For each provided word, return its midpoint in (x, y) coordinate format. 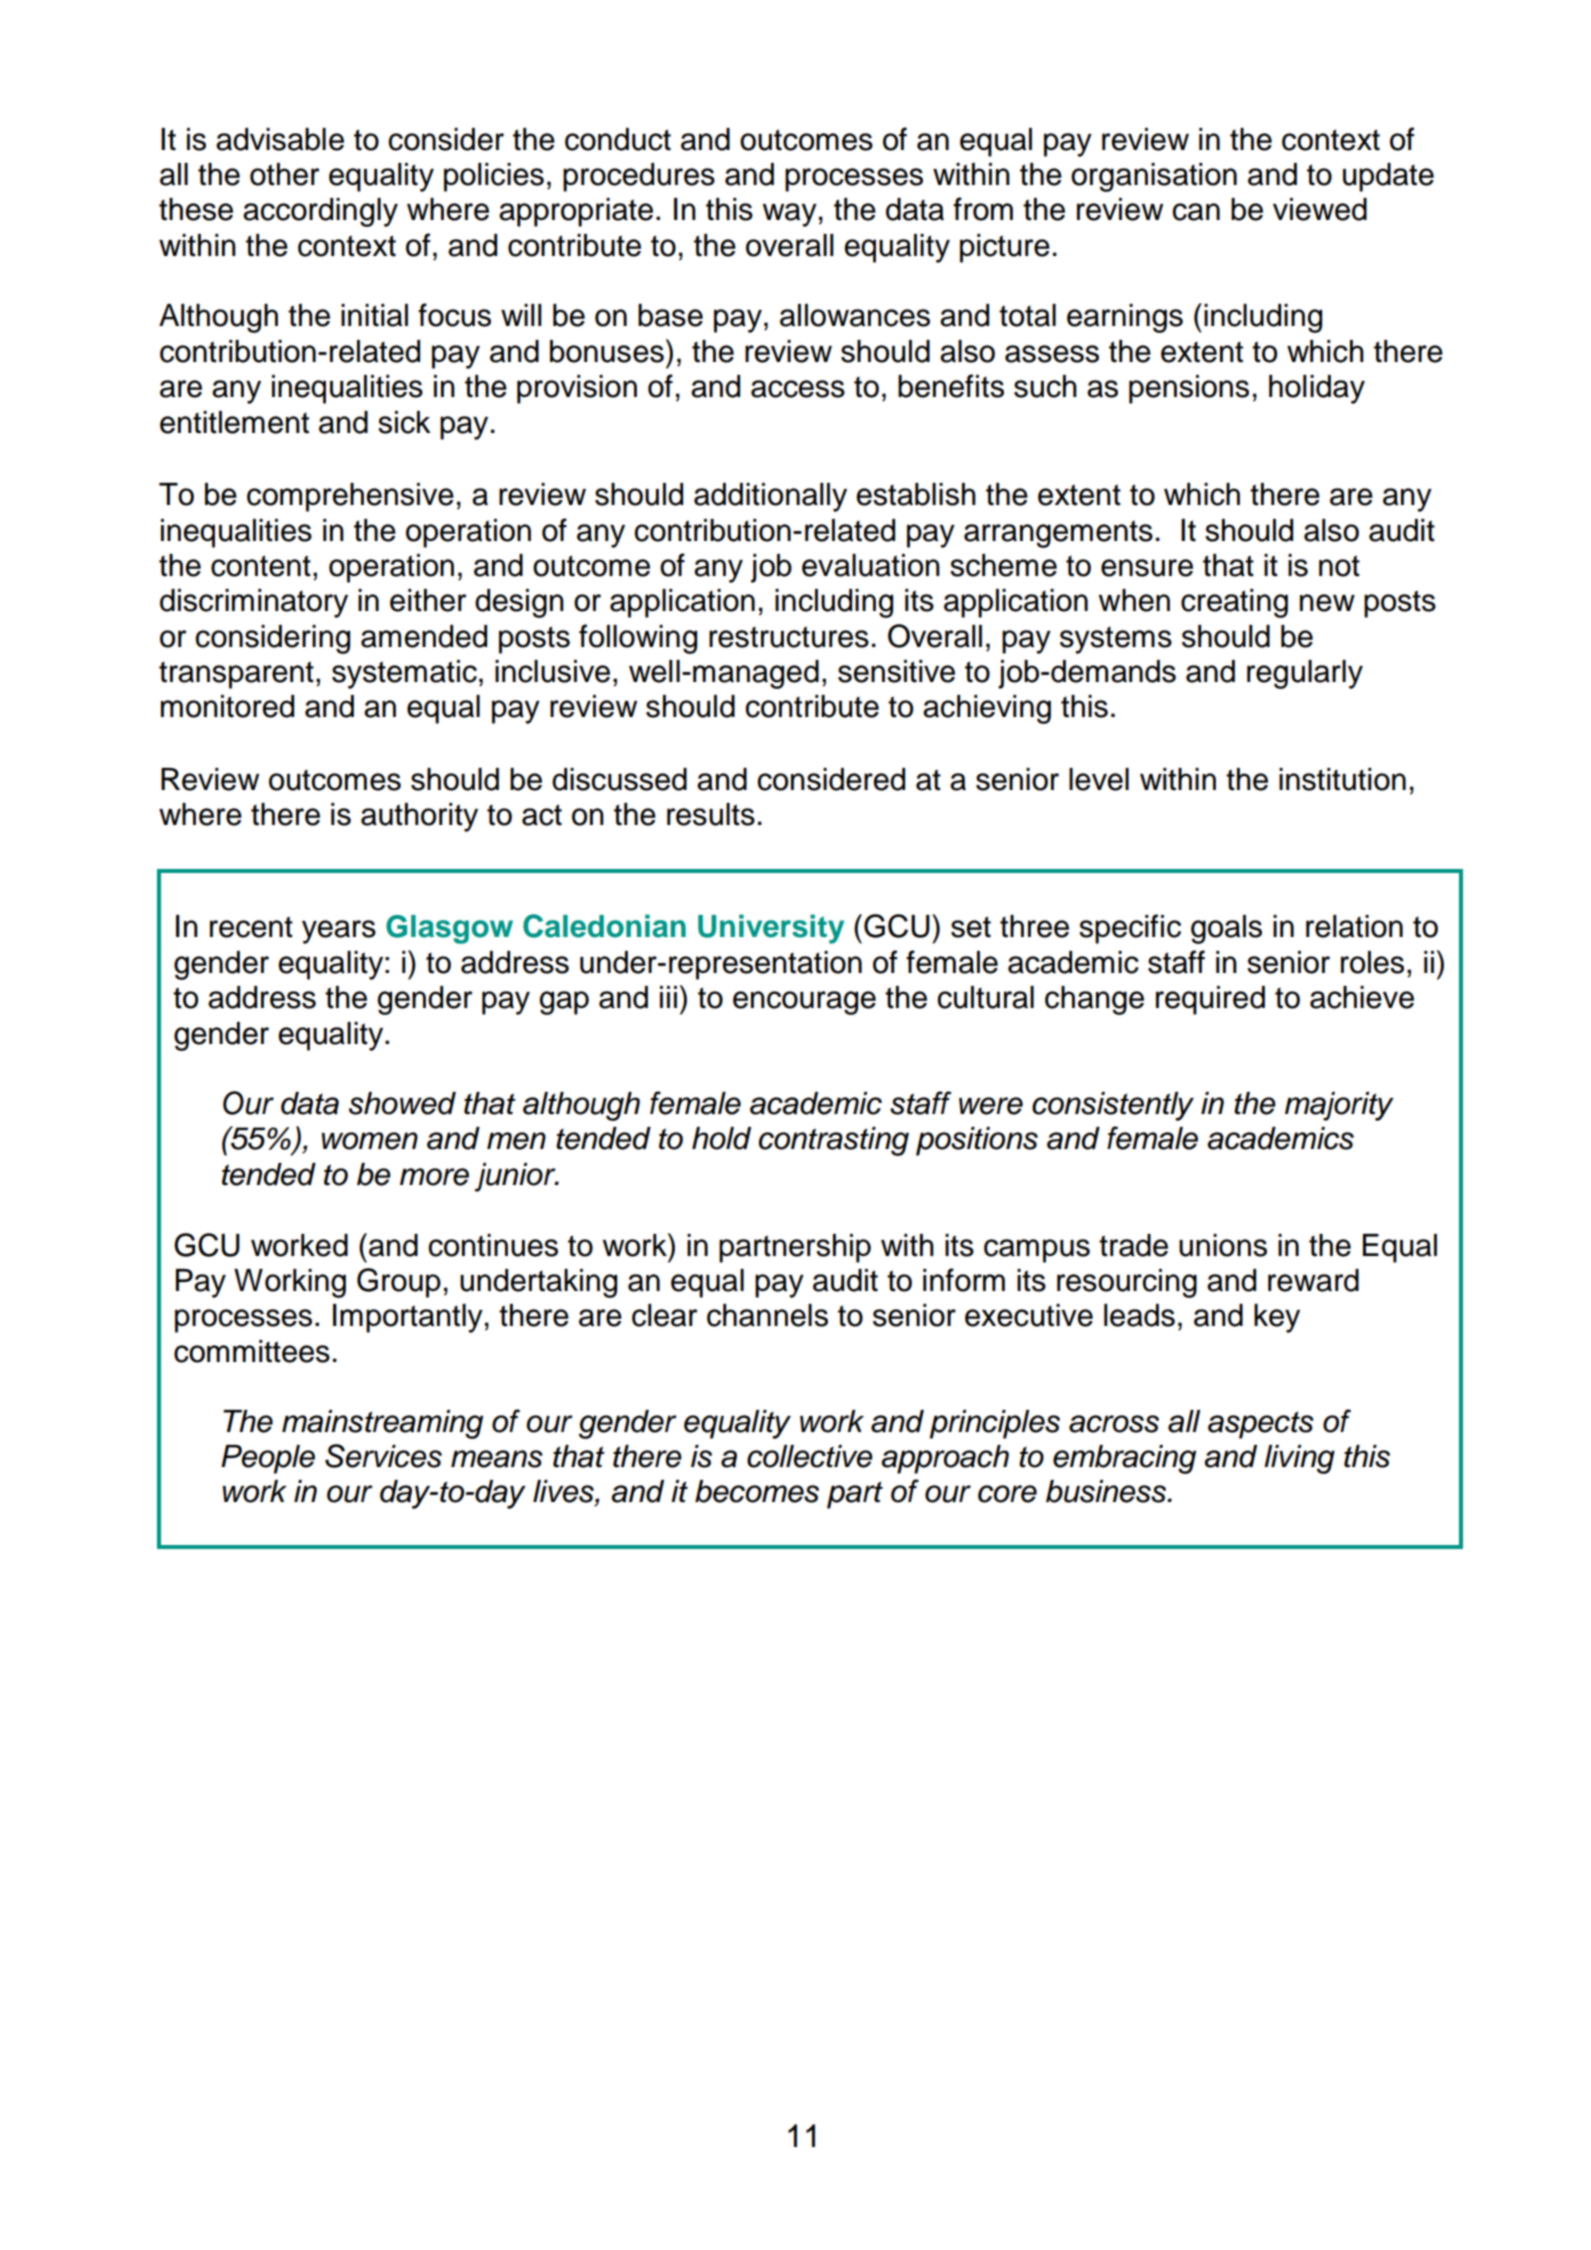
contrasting (834, 1141)
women (369, 1141)
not (1339, 566)
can (1196, 212)
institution (1342, 779)
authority (419, 817)
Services (383, 1456)
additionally (770, 497)
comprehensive (350, 497)
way (790, 215)
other (285, 174)
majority (1339, 1106)
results (711, 814)
